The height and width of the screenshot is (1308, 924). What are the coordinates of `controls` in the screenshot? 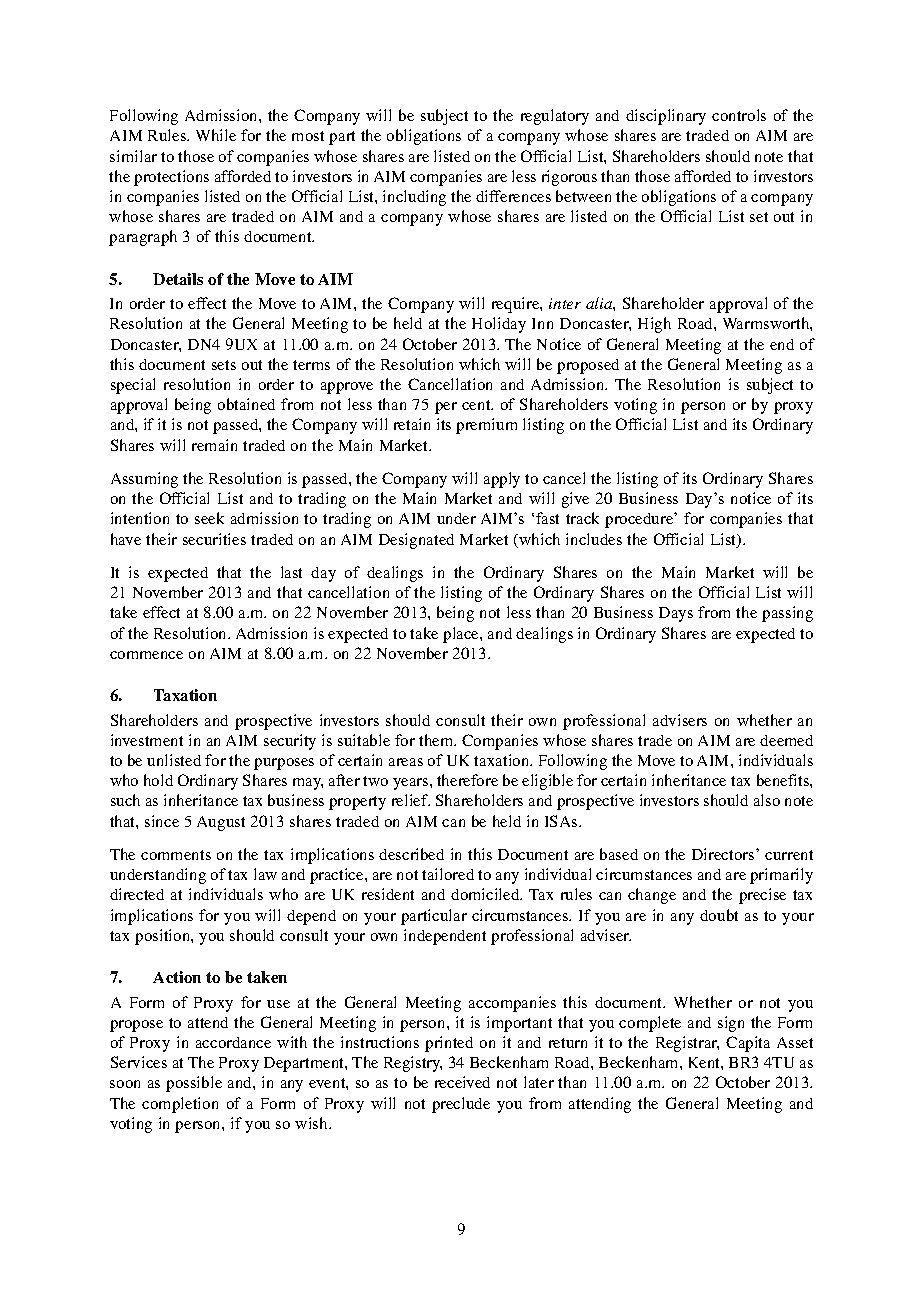 It's located at (739, 115).
